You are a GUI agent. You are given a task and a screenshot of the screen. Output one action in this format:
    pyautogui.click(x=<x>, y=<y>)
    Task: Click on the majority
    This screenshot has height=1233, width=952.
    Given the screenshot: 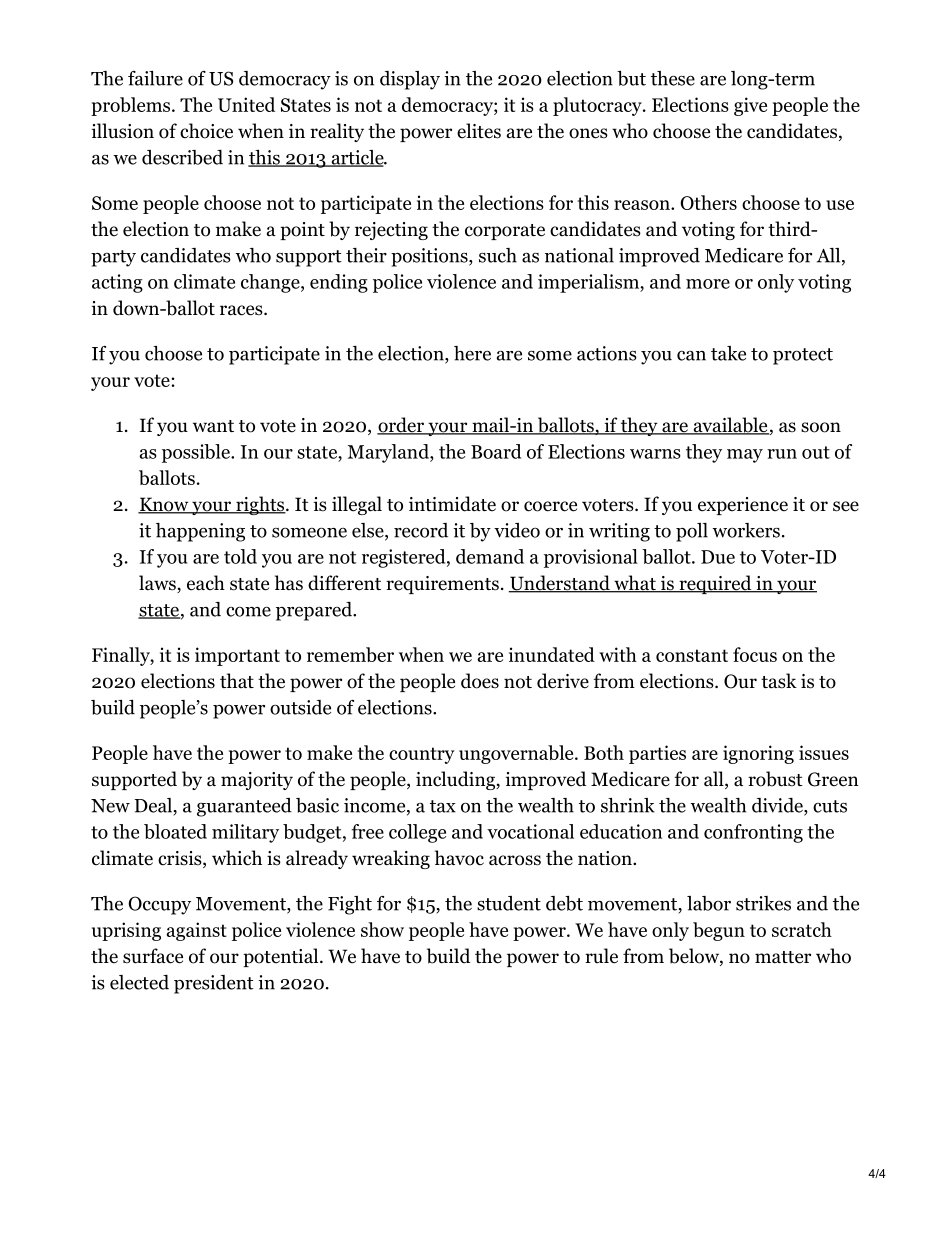 What is the action you would take?
    pyautogui.click(x=257, y=781)
